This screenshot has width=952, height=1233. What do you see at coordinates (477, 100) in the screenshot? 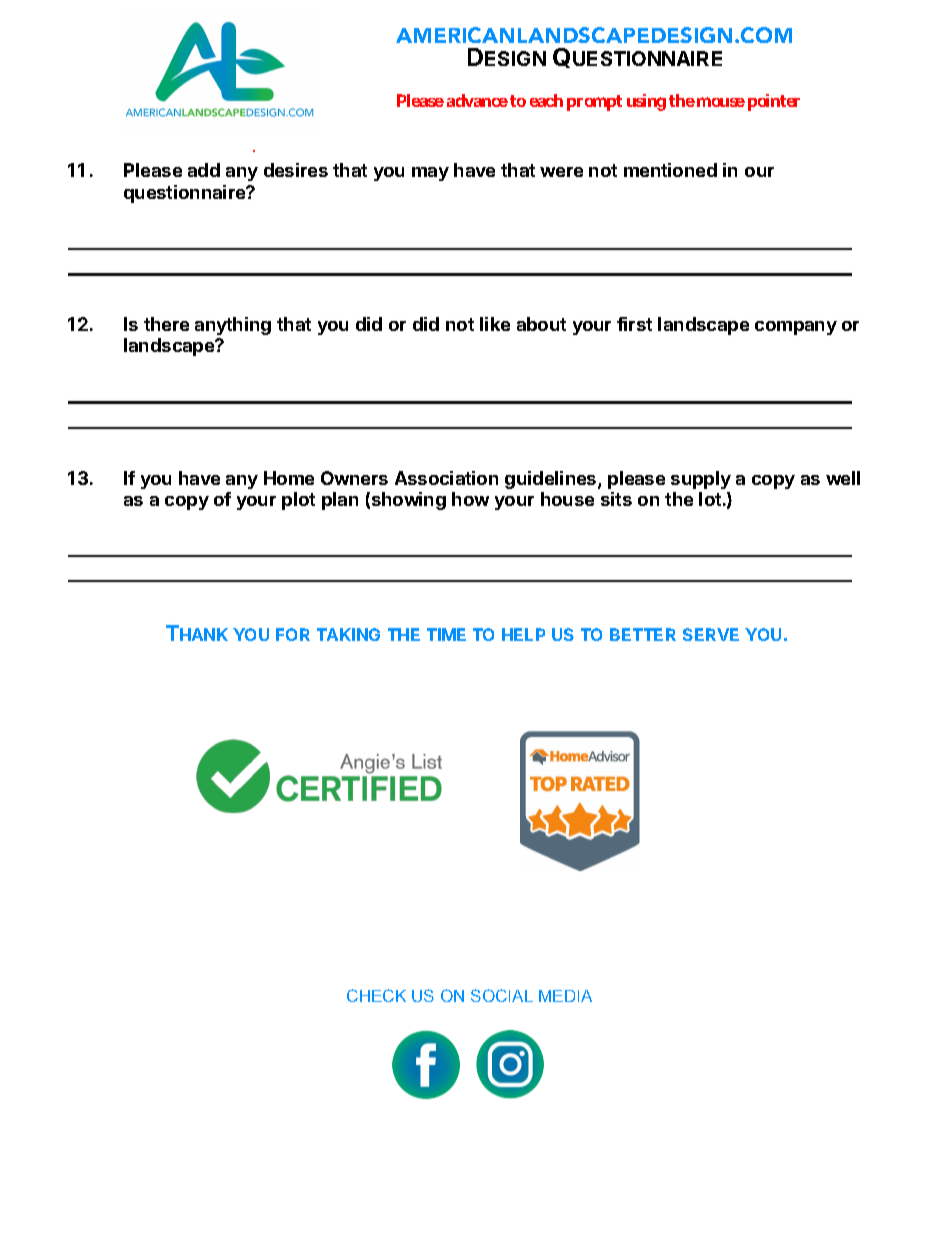
I see `advance` at bounding box center [477, 100].
